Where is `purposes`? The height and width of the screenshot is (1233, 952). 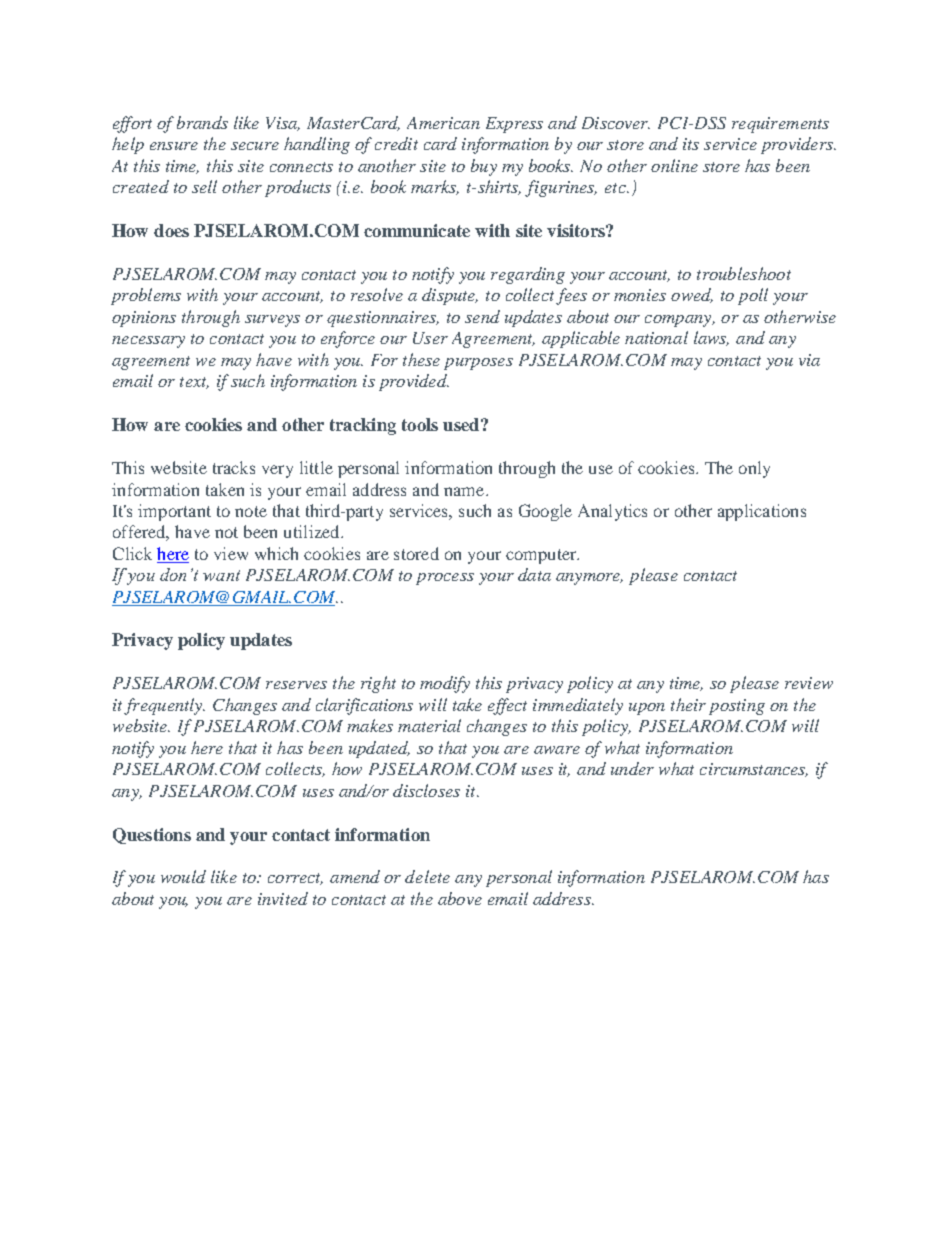 purposes is located at coordinates (478, 364).
